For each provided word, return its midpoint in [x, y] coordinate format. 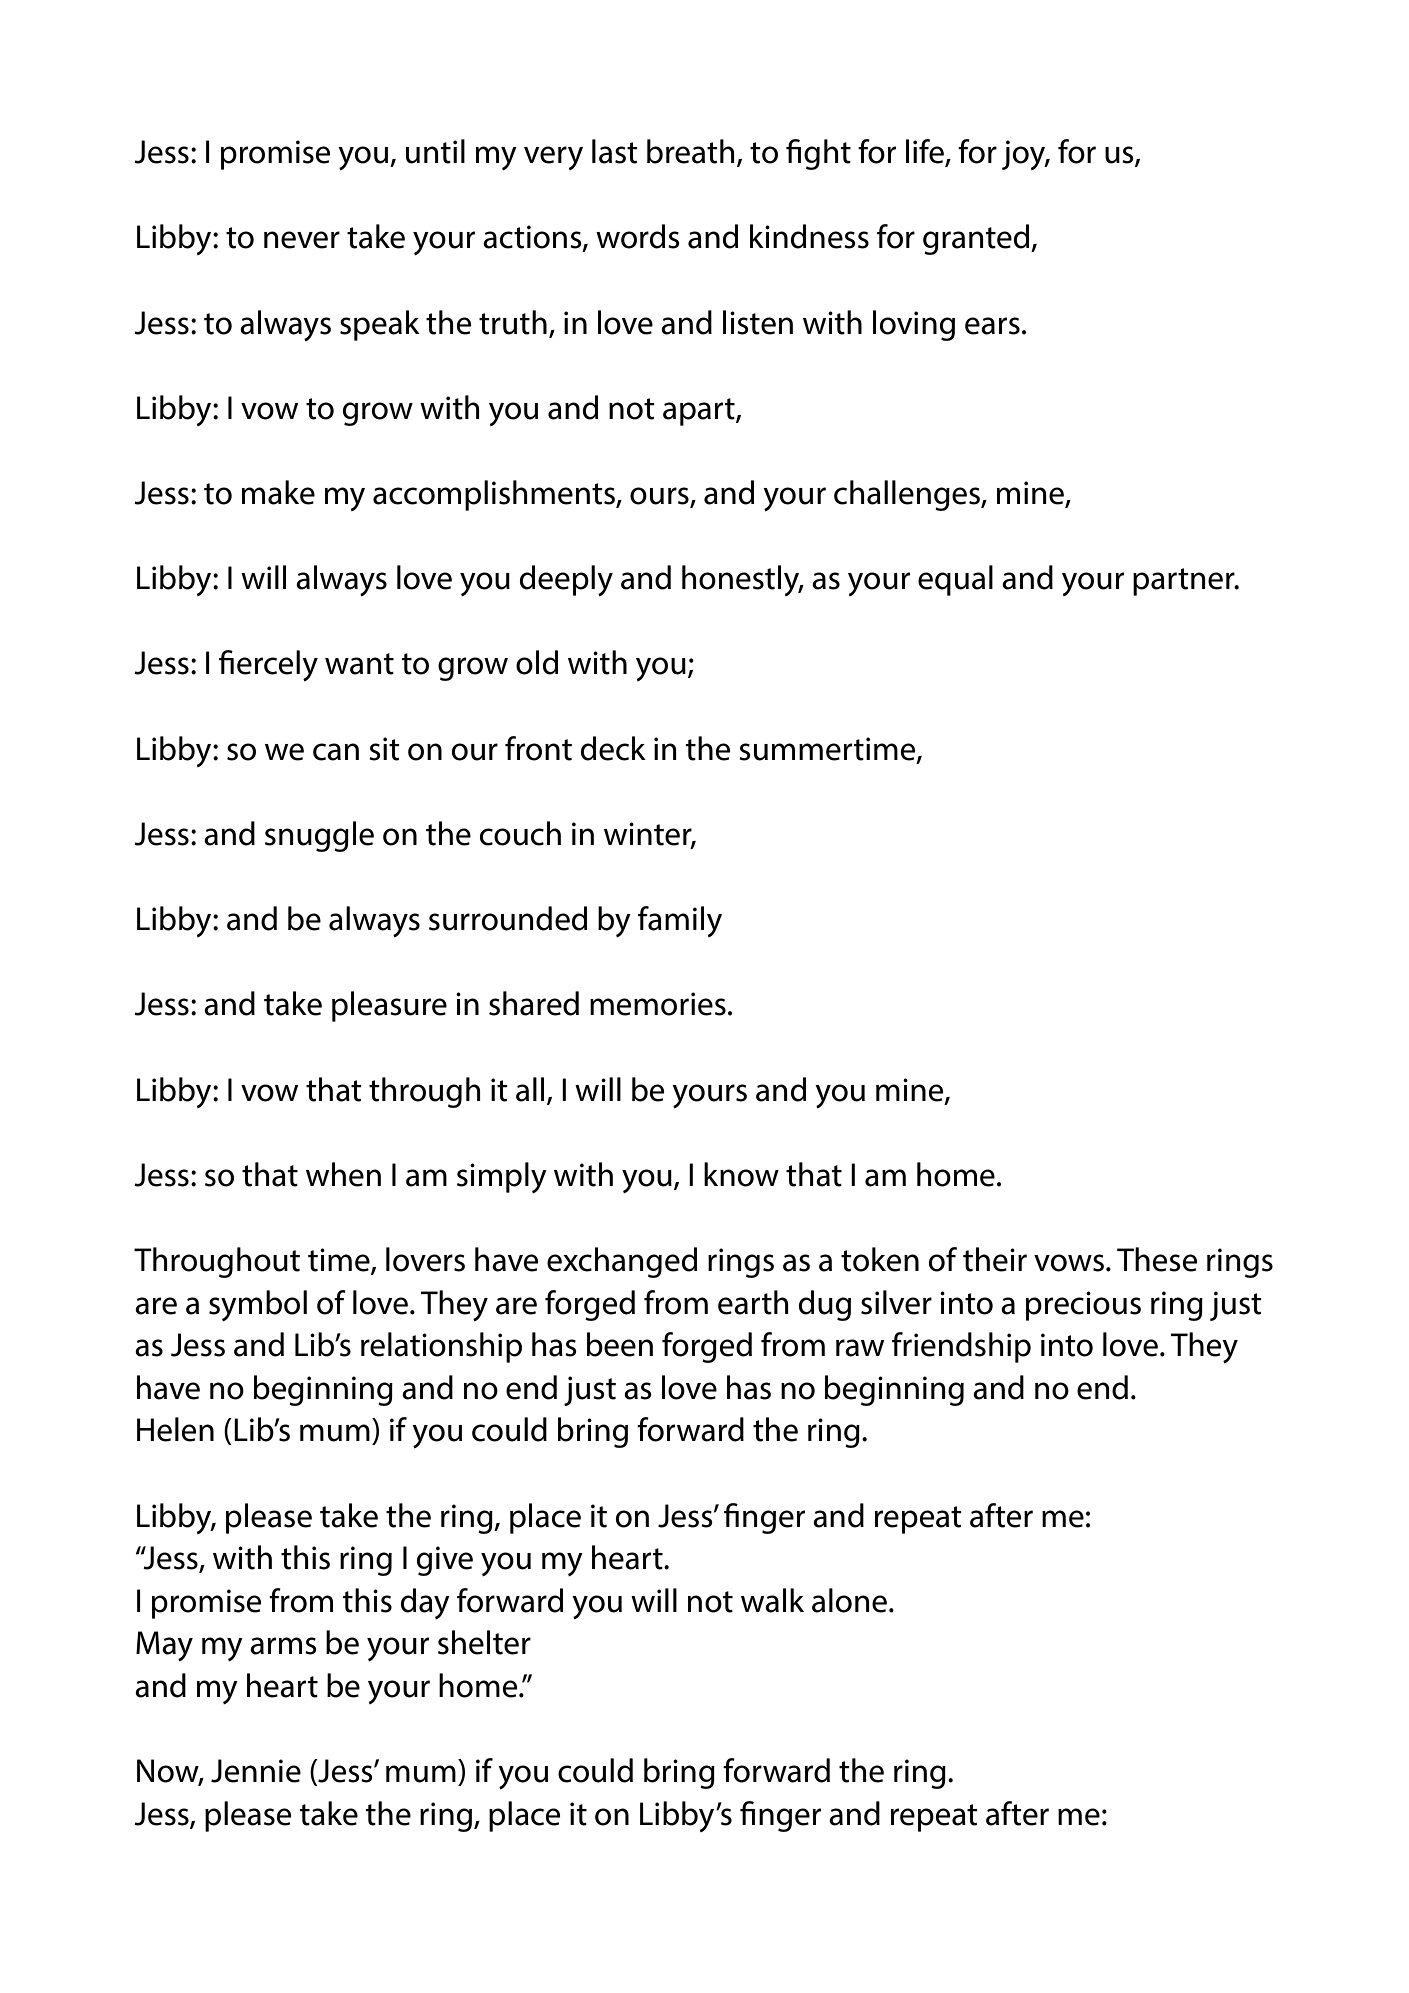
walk [772, 1600]
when [343, 1174]
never [302, 240]
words [638, 236]
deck [613, 748]
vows [1069, 1263]
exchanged [622, 1262]
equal [955, 580]
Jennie [256, 1771]
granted [977, 239]
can [336, 752]
